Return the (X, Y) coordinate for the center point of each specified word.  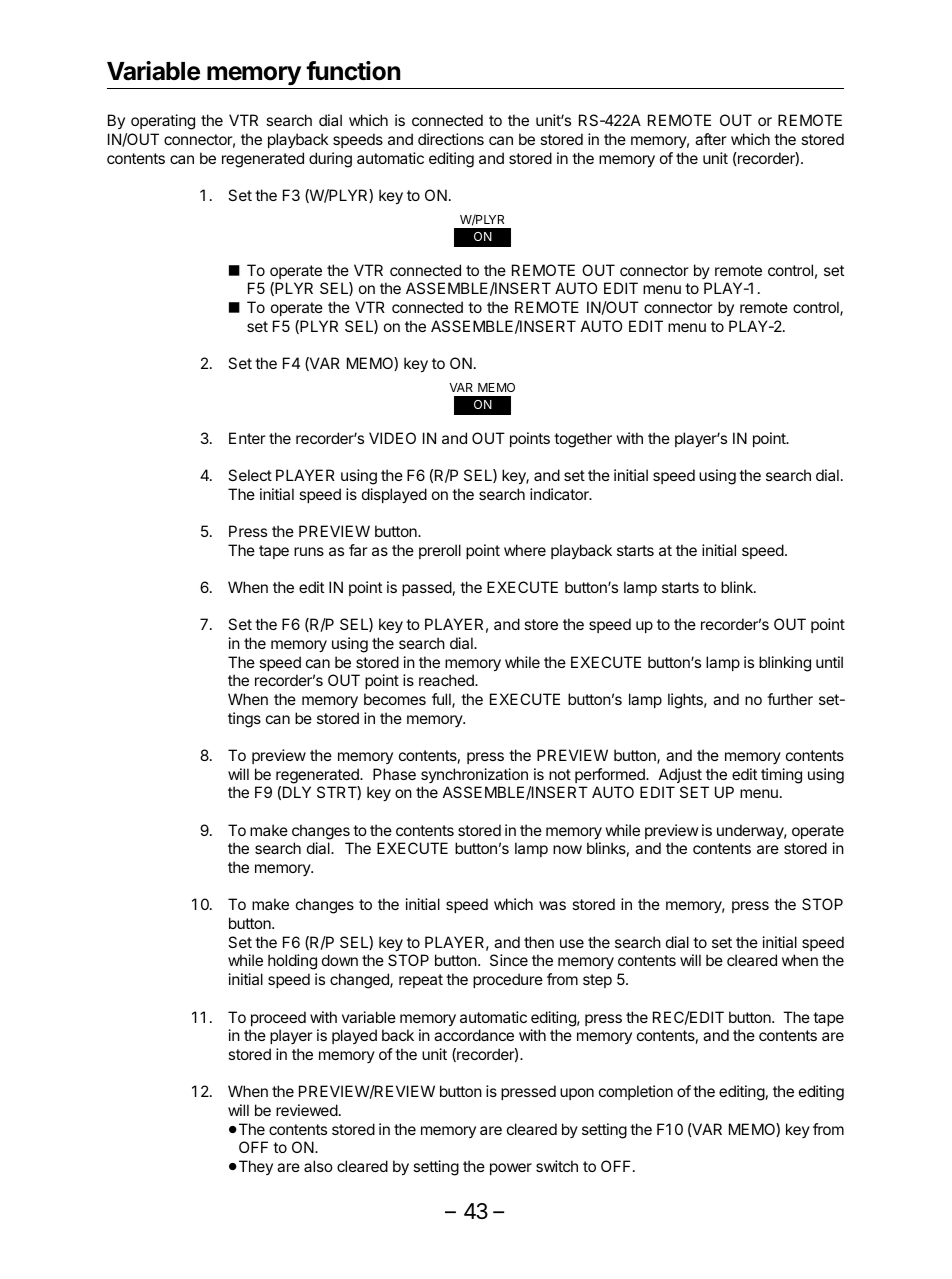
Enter (247, 438)
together (583, 440)
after (711, 139)
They (254, 1167)
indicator (560, 494)
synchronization (474, 775)
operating (163, 122)
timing (781, 776)
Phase (394, 774)
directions (451, 139)
